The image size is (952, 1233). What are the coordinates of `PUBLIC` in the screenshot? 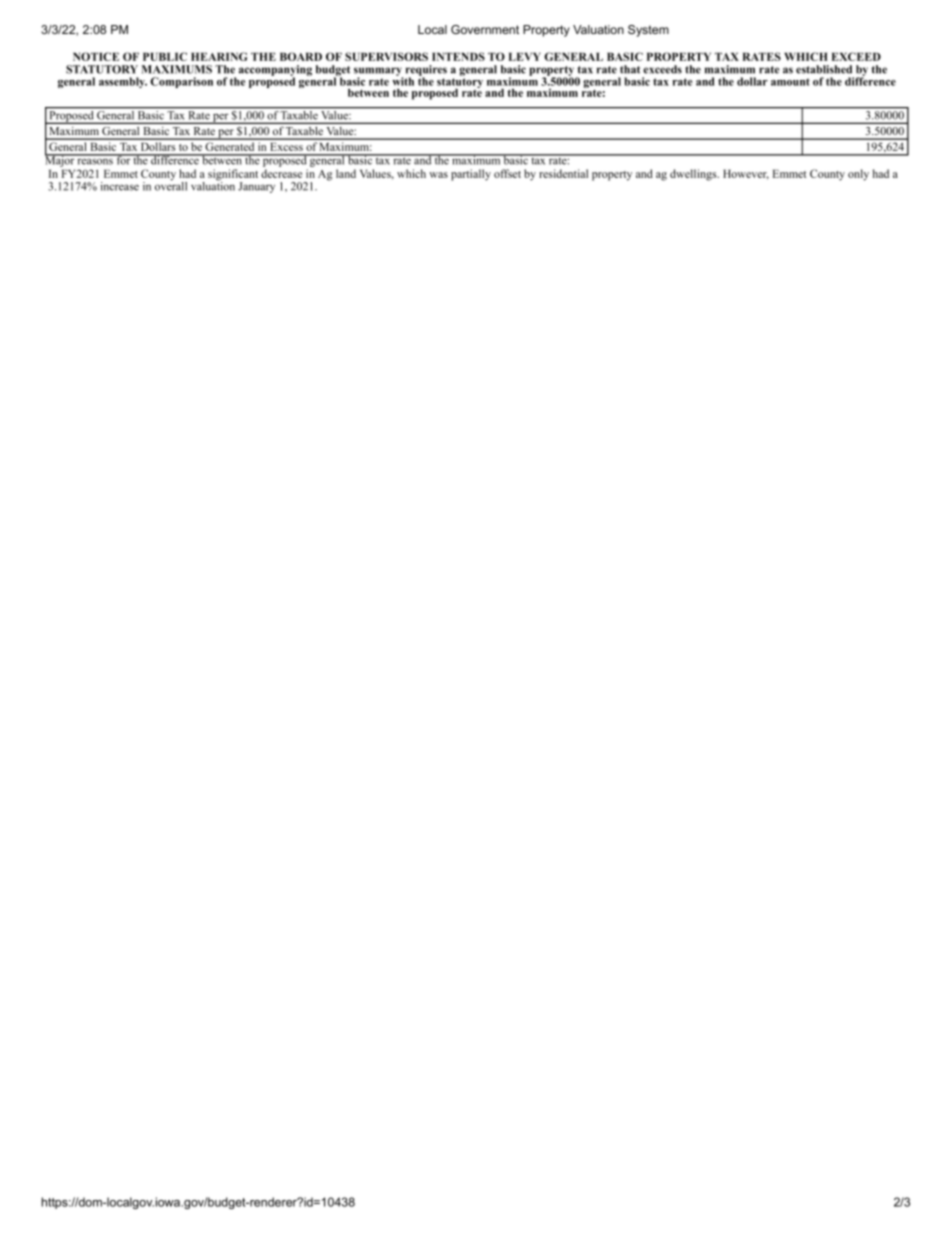 It's located at (165, 56).
